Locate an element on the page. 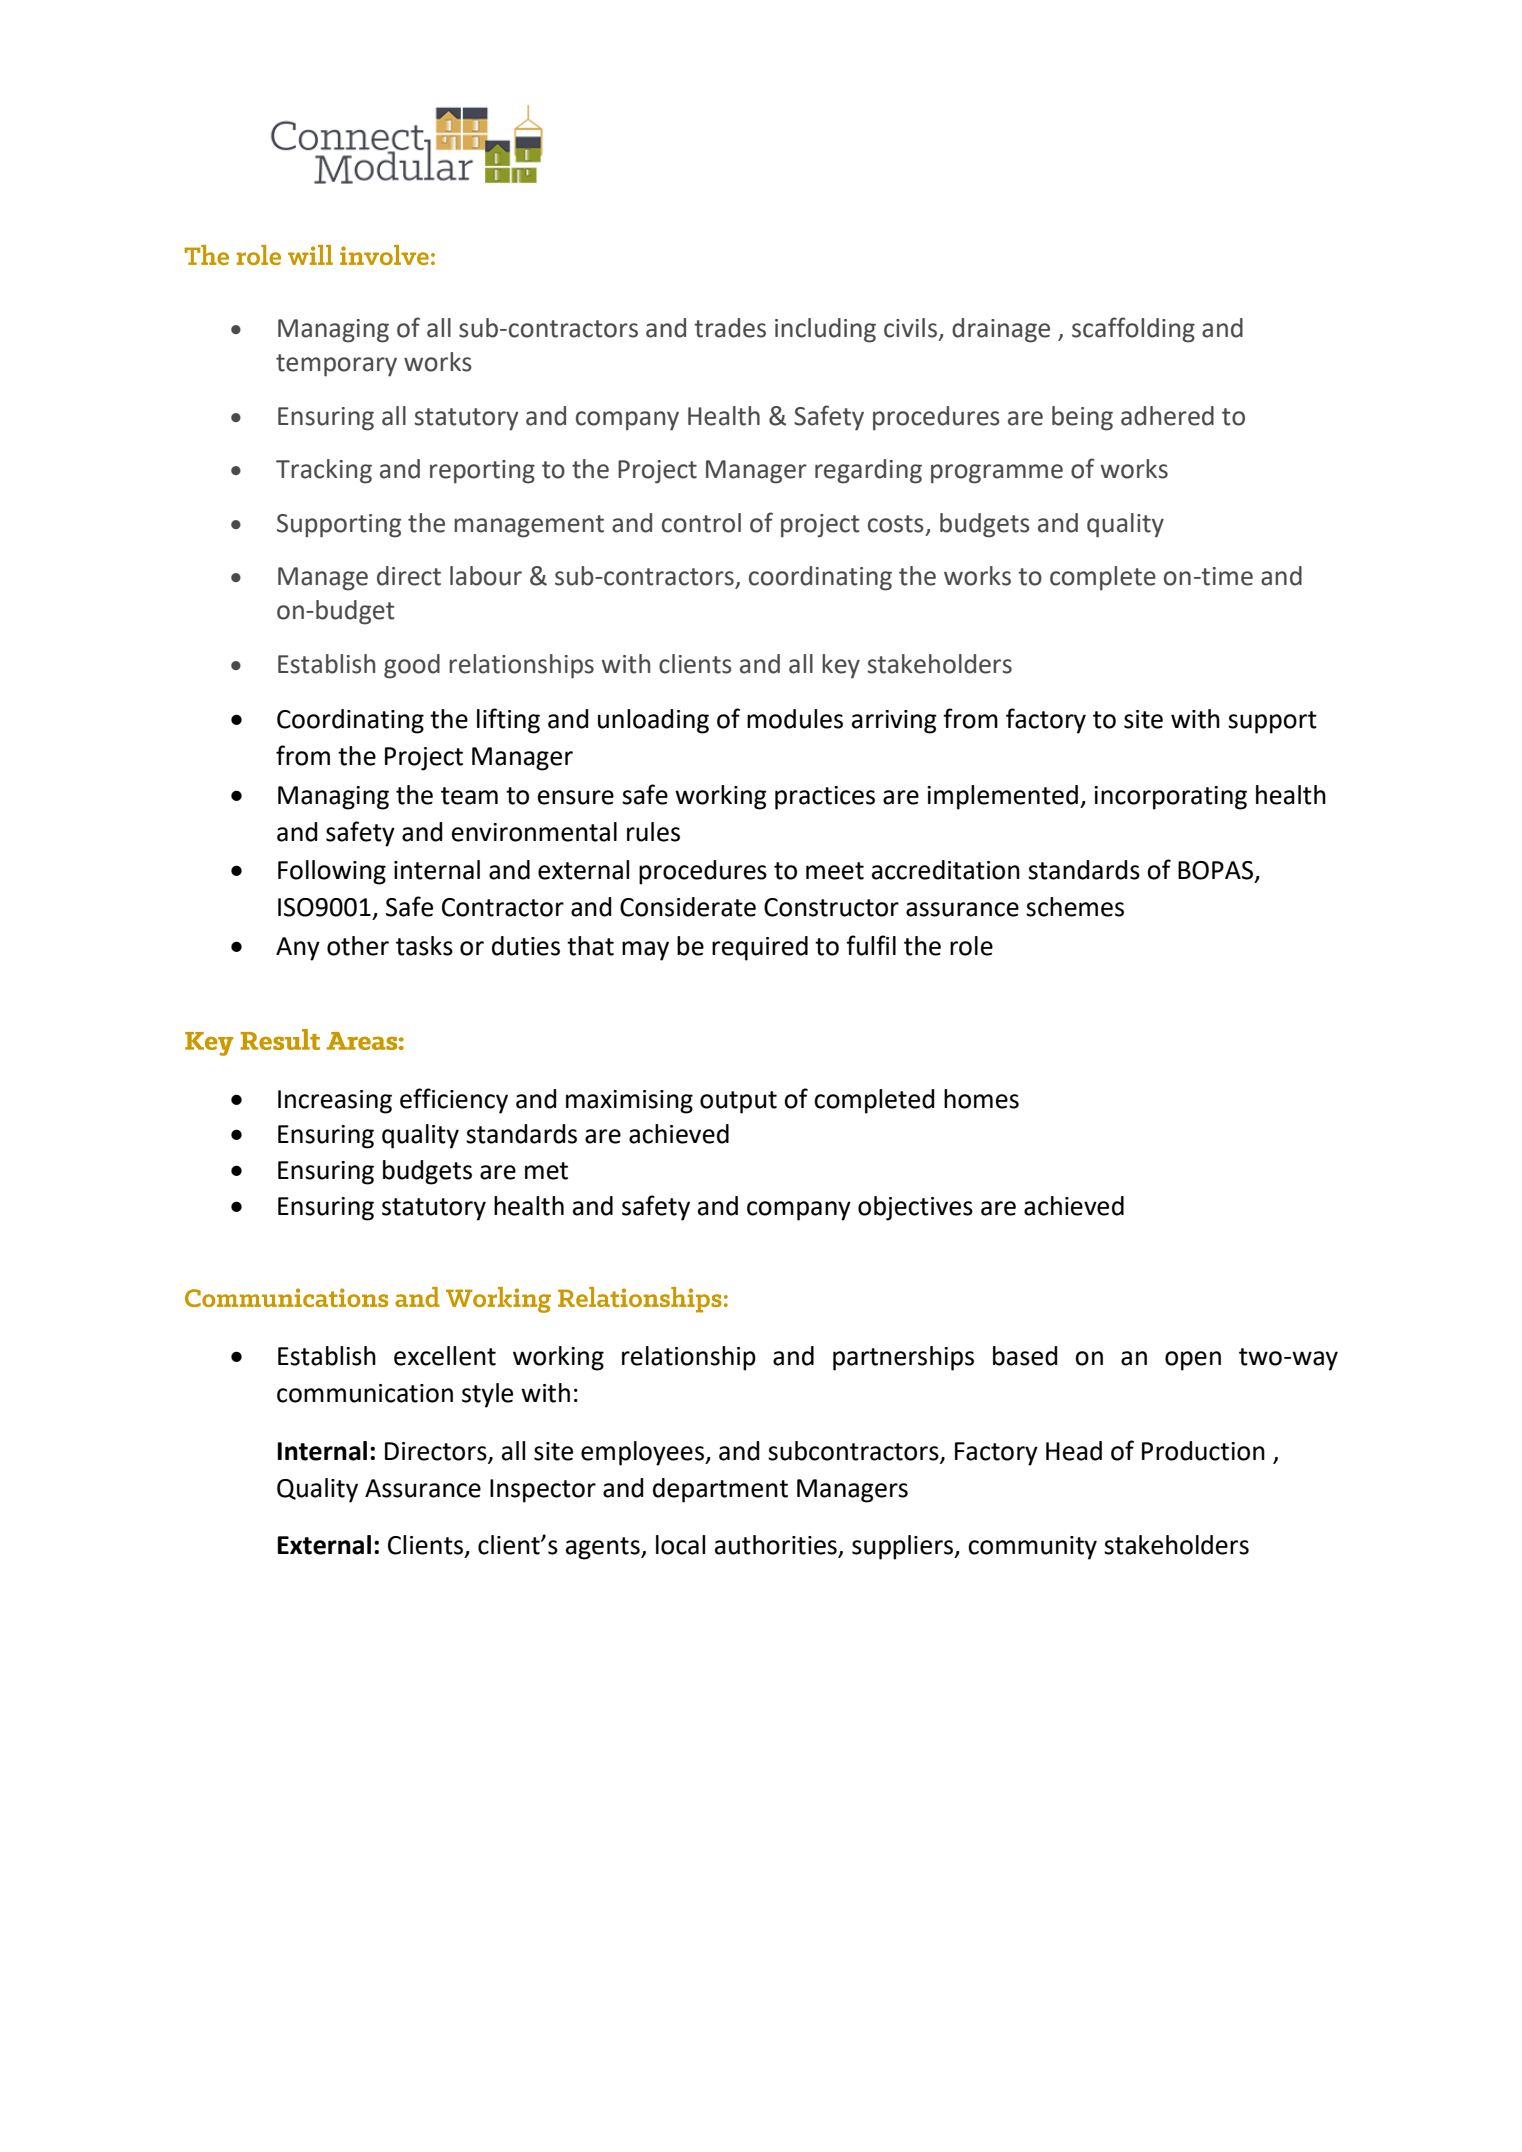  Inspector is located at coordinates (543, 1491).
